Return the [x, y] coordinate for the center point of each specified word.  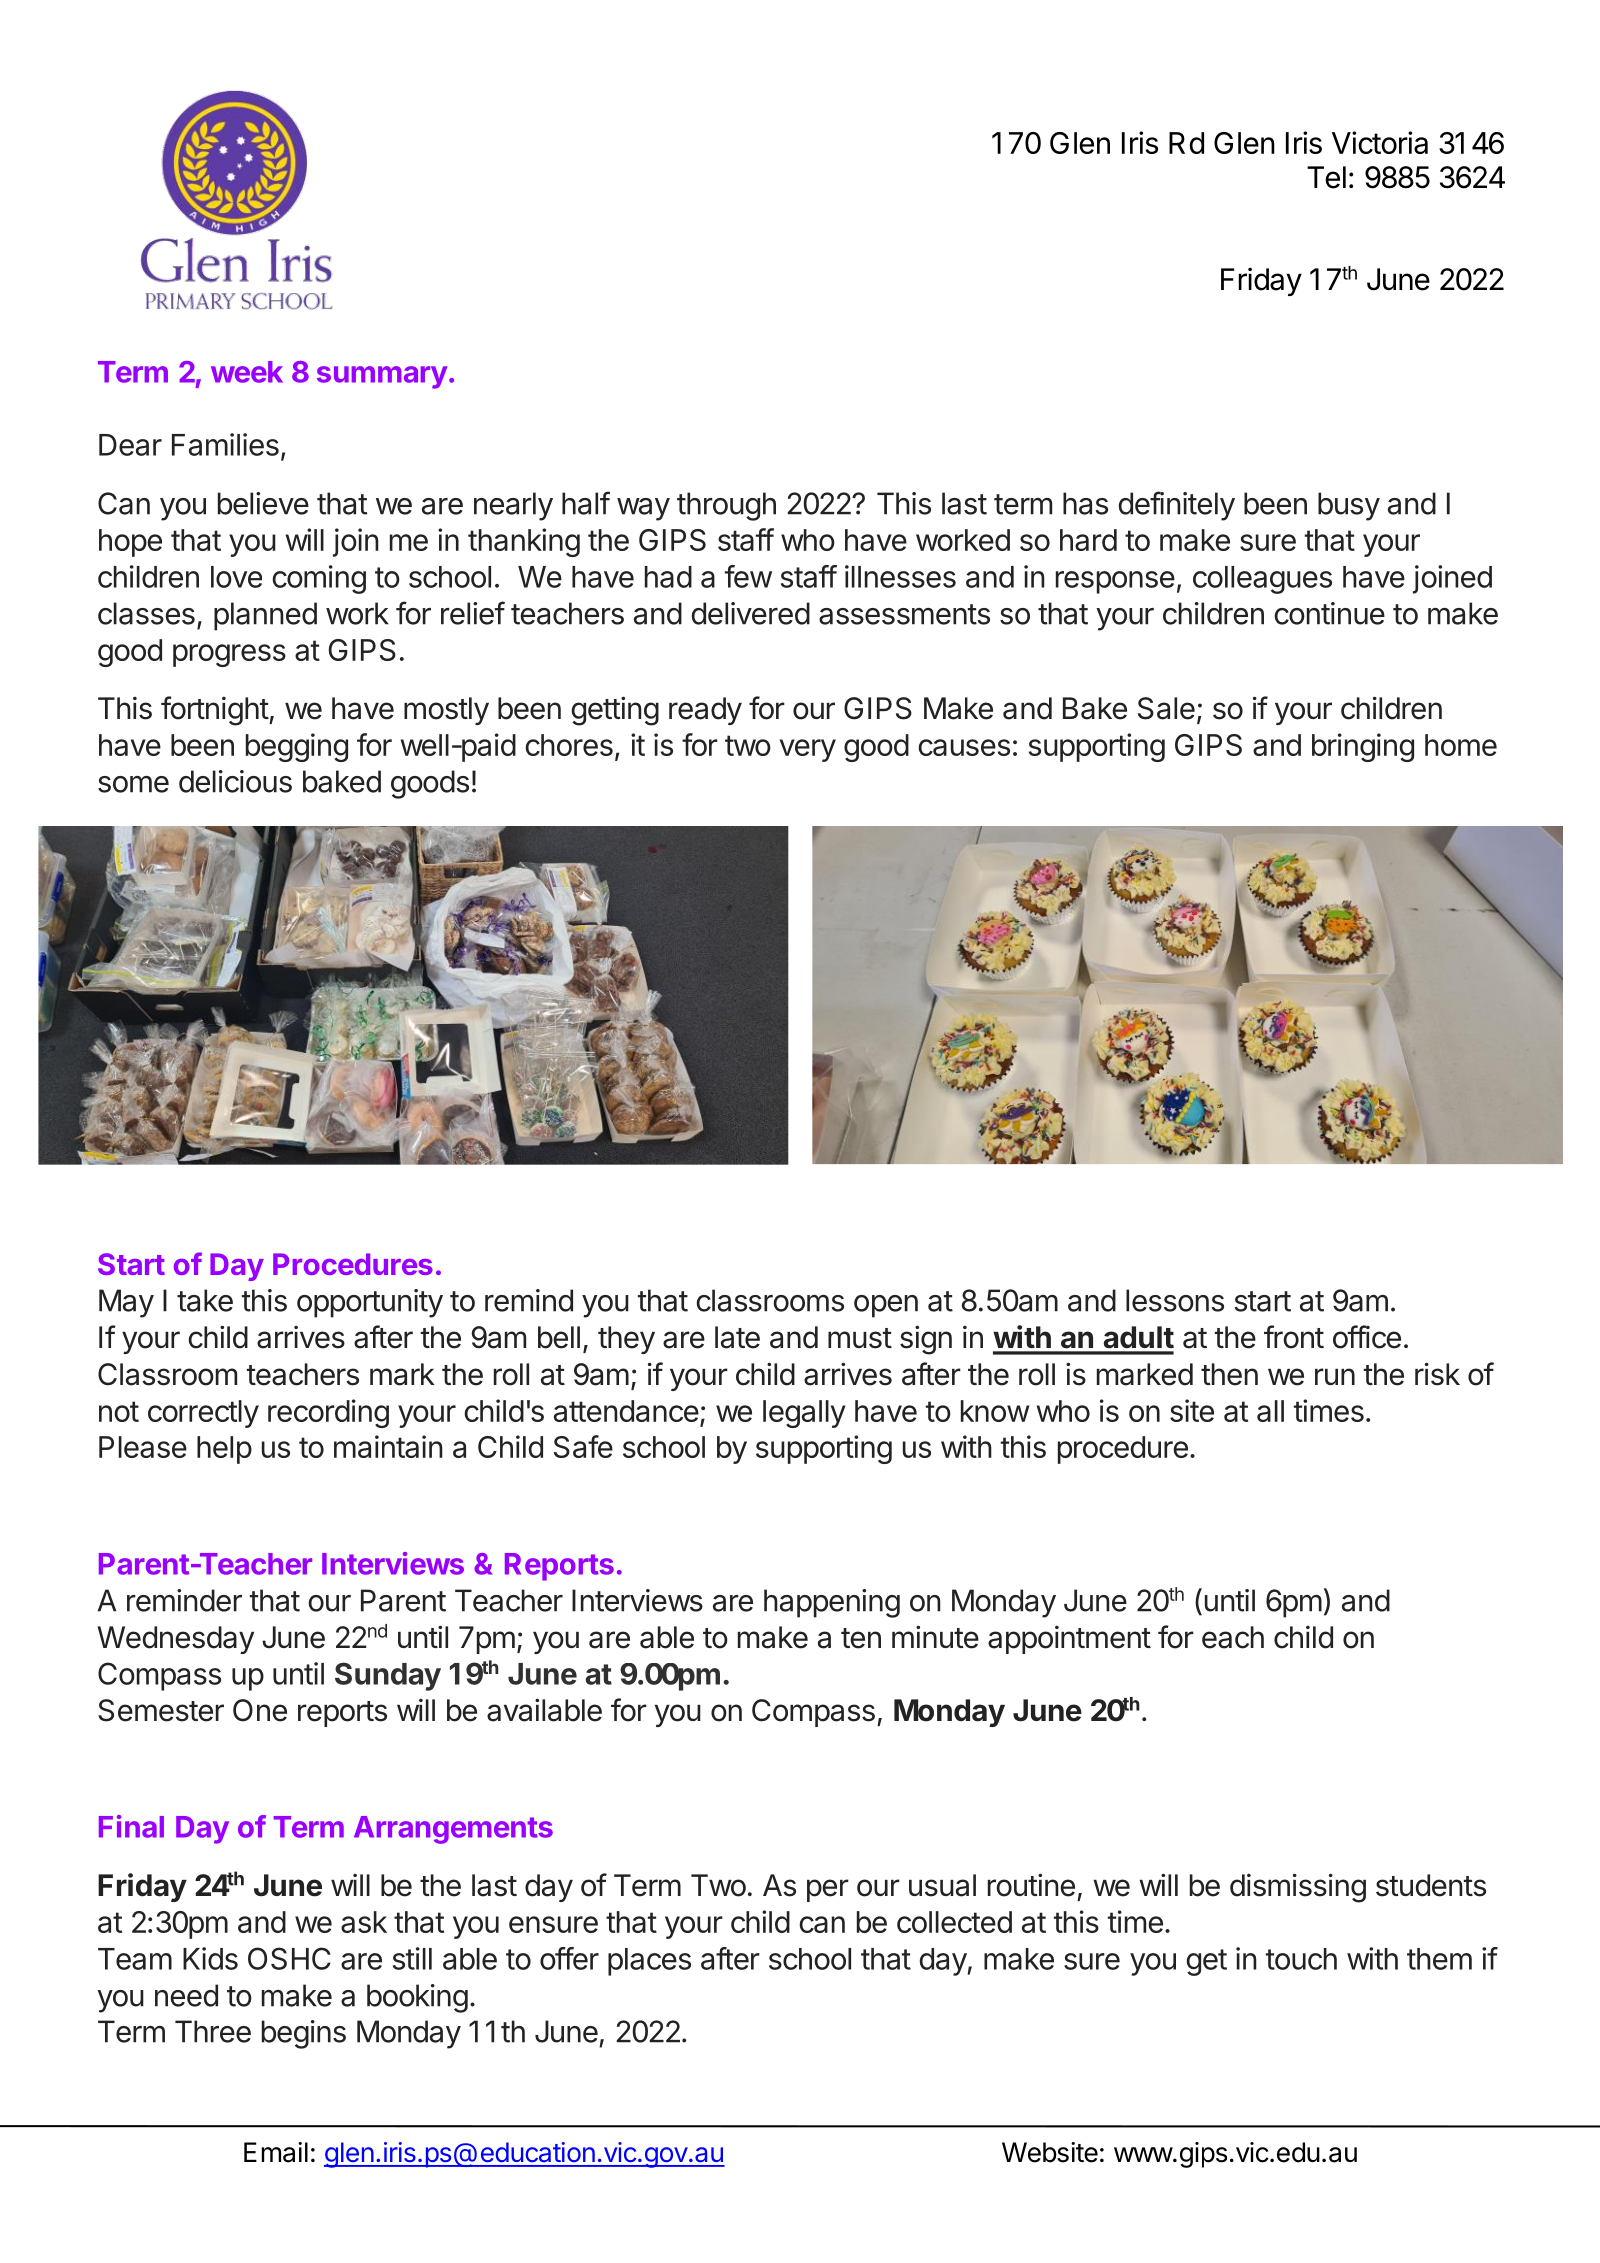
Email [276, 2152]
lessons [1175, 1300]
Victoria [1380, 142]
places [649, 1962]
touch [1301, 1959]
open [886, 1306]
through [726, 506]
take [205, 1300]
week [247, 372]
